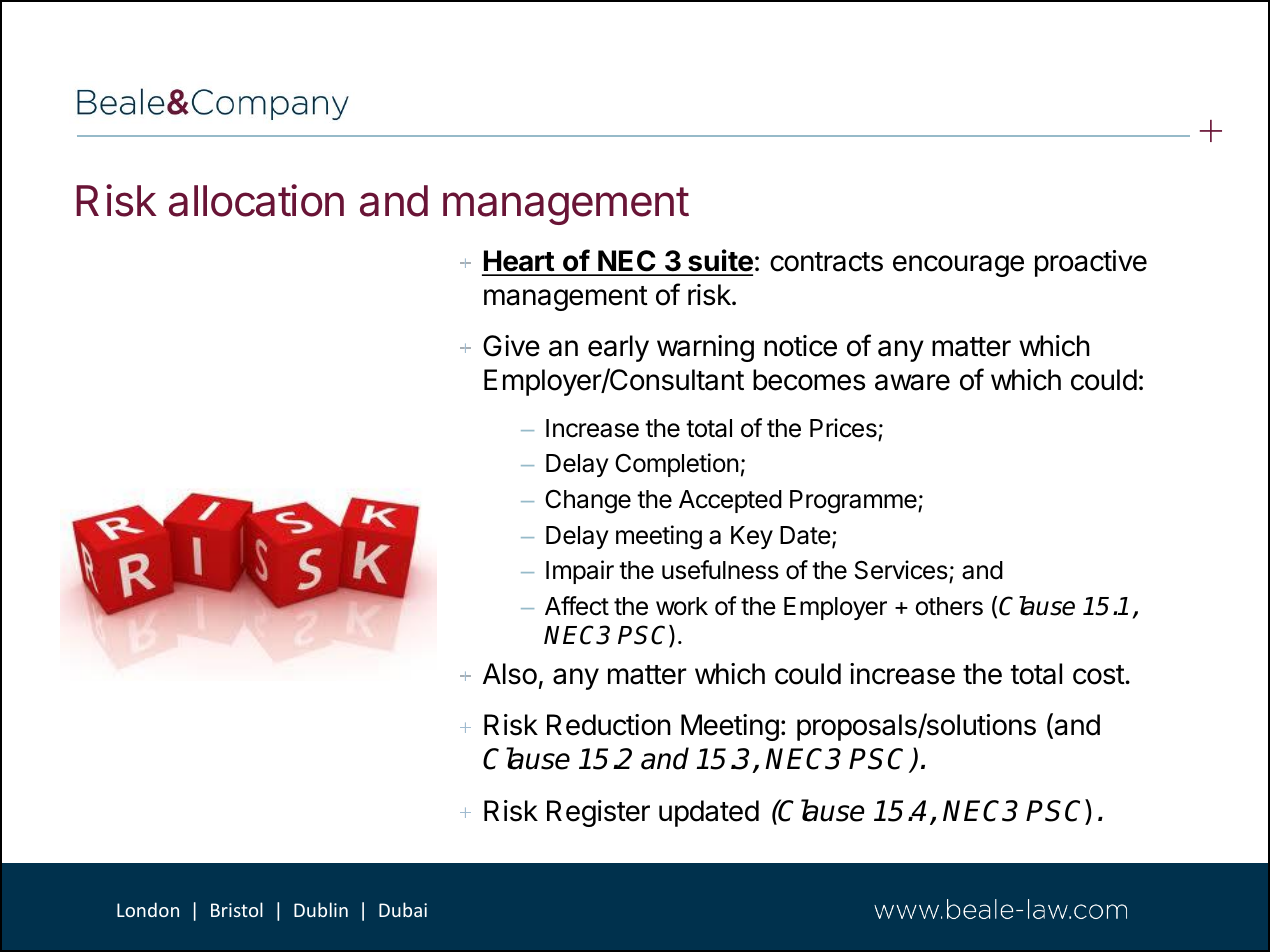 The width and height of the screenshot is (1270, 952). Describe the element at coordinates (843, 428) in the screenshot. I see `Prices` at that location.
